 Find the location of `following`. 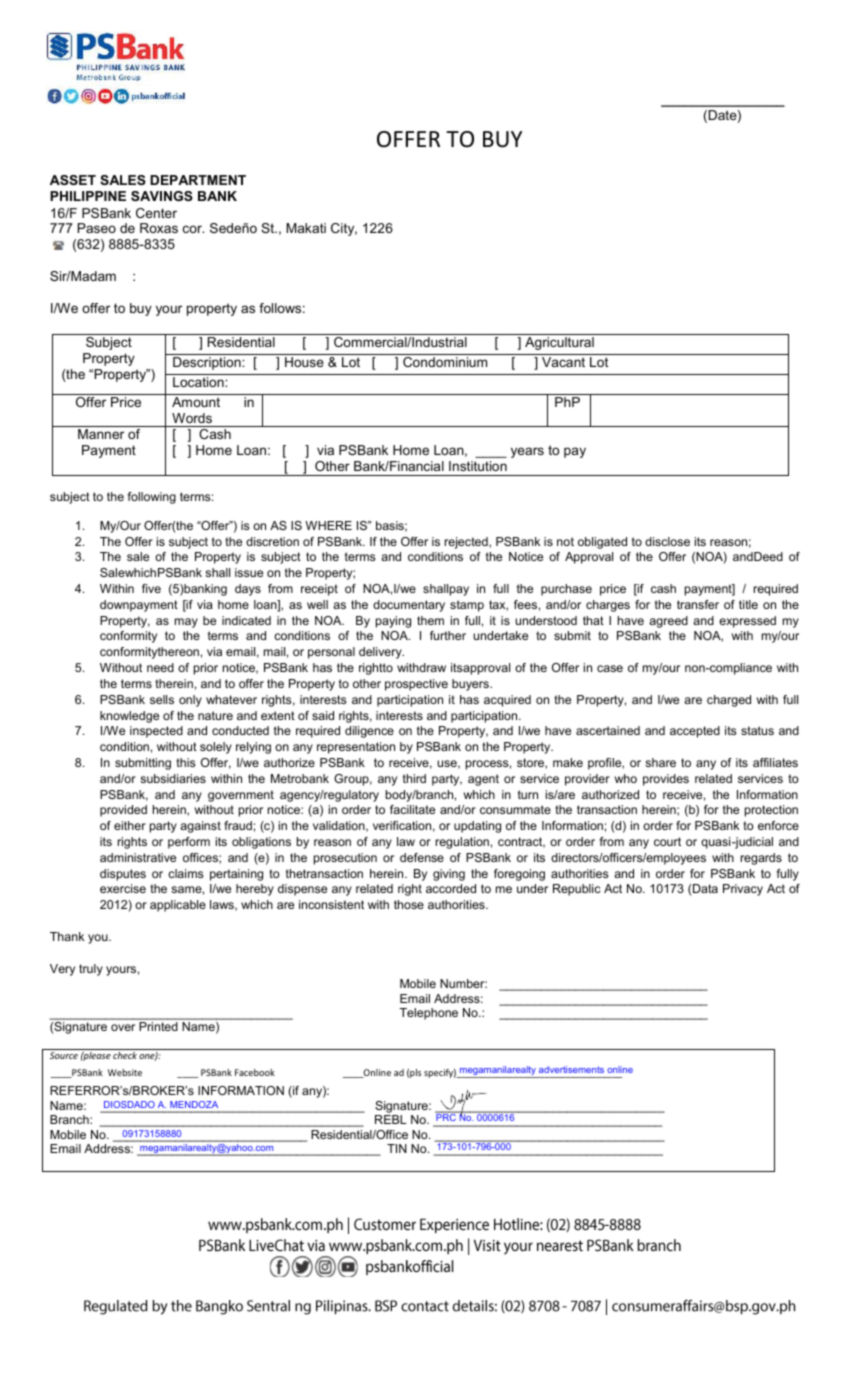

following is located at coordinates (152, 498).
